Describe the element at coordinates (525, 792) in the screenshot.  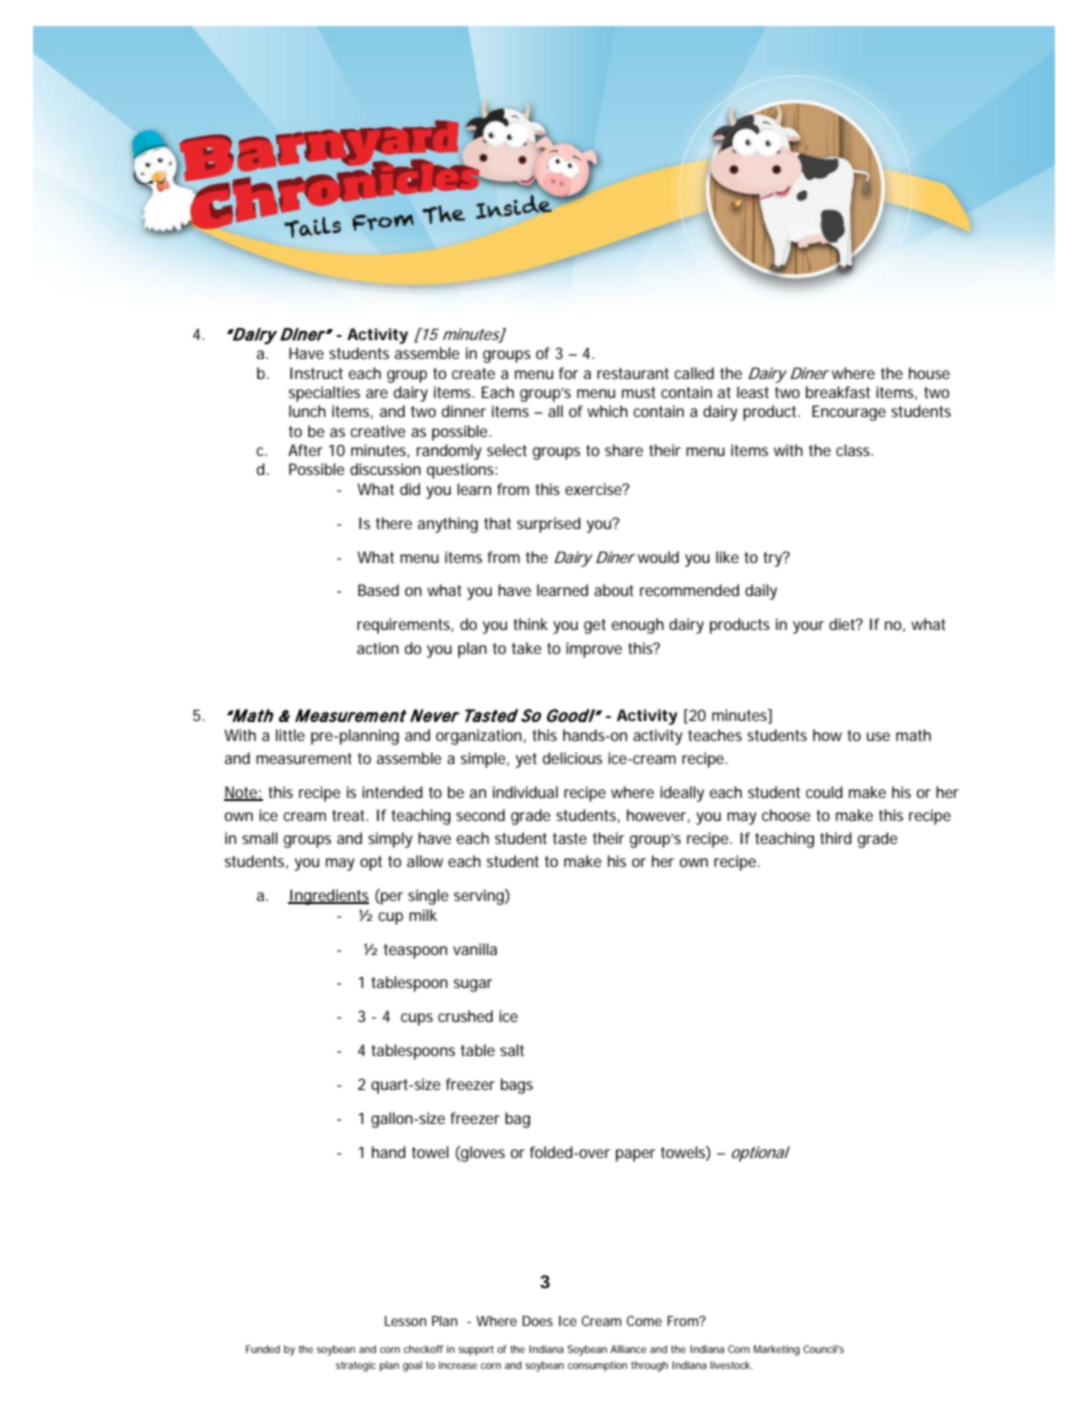
I see `individual` at that location.
